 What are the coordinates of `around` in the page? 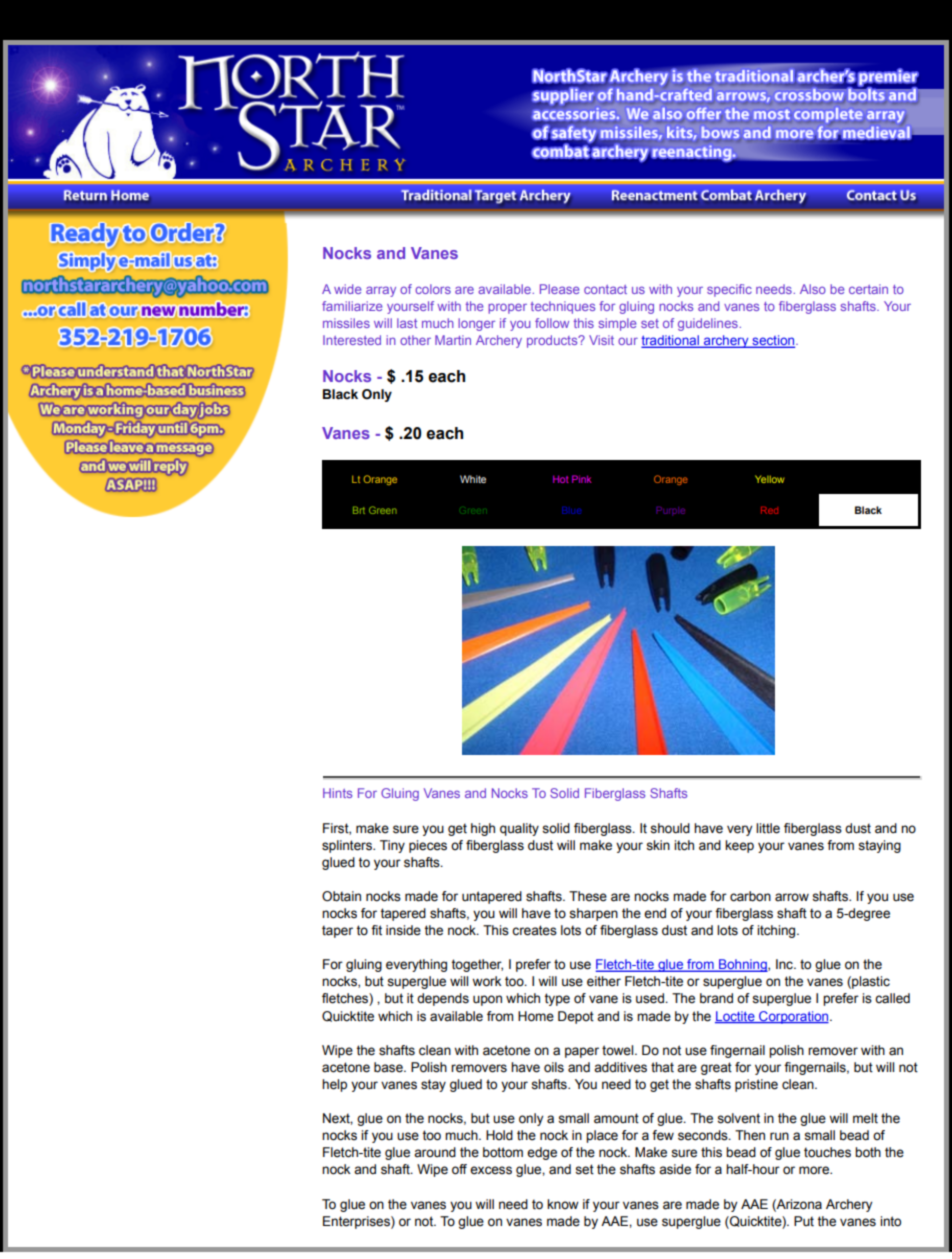 It's located at (435, 1152).
